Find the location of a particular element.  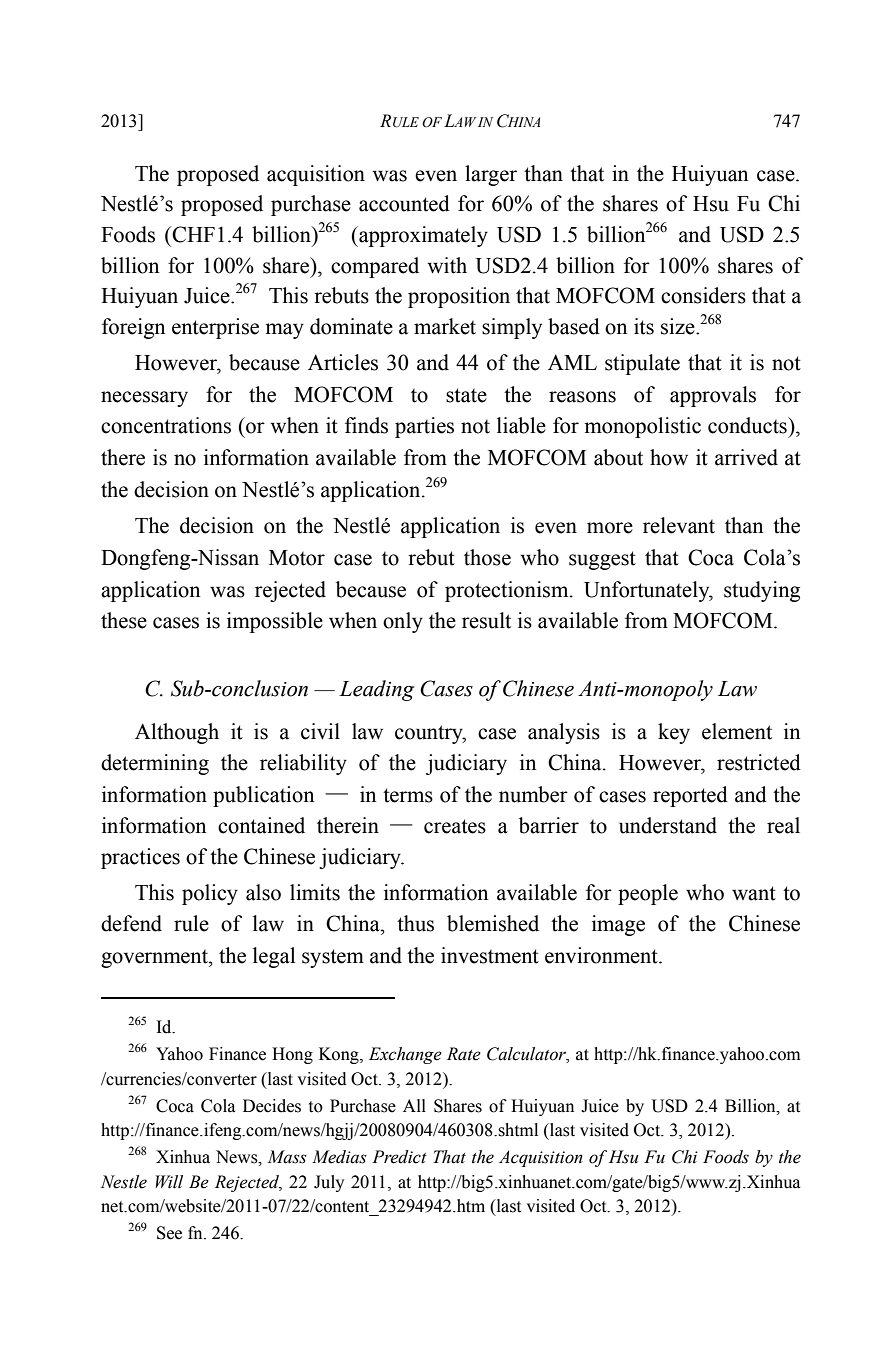

Will is located at coordinates (169, 1182).
